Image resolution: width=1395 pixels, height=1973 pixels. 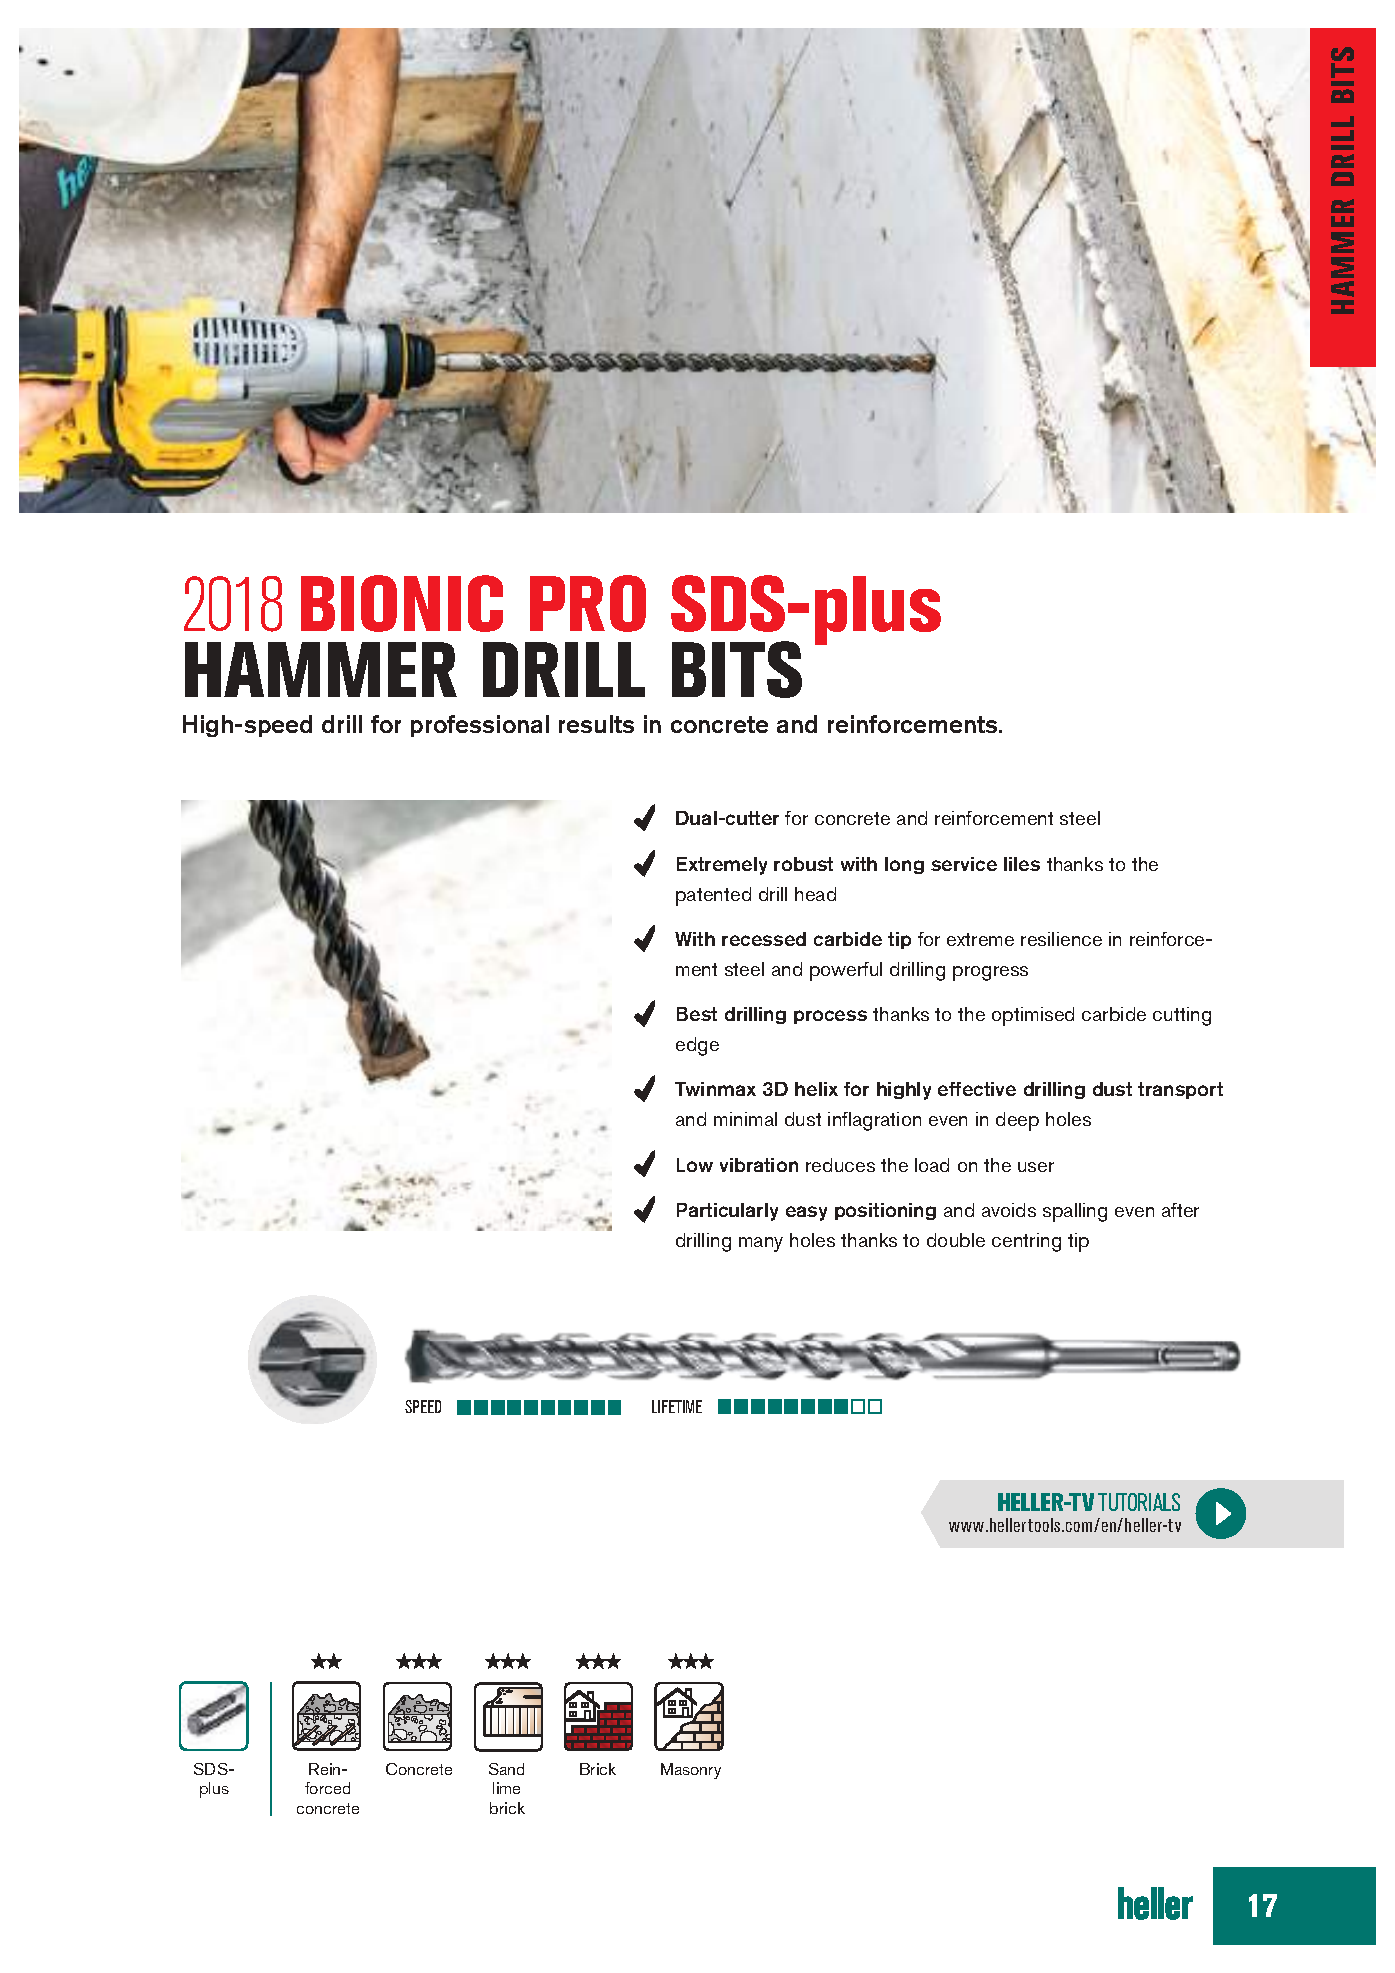 I want to click on Low, so click(x=695, y=1165).
